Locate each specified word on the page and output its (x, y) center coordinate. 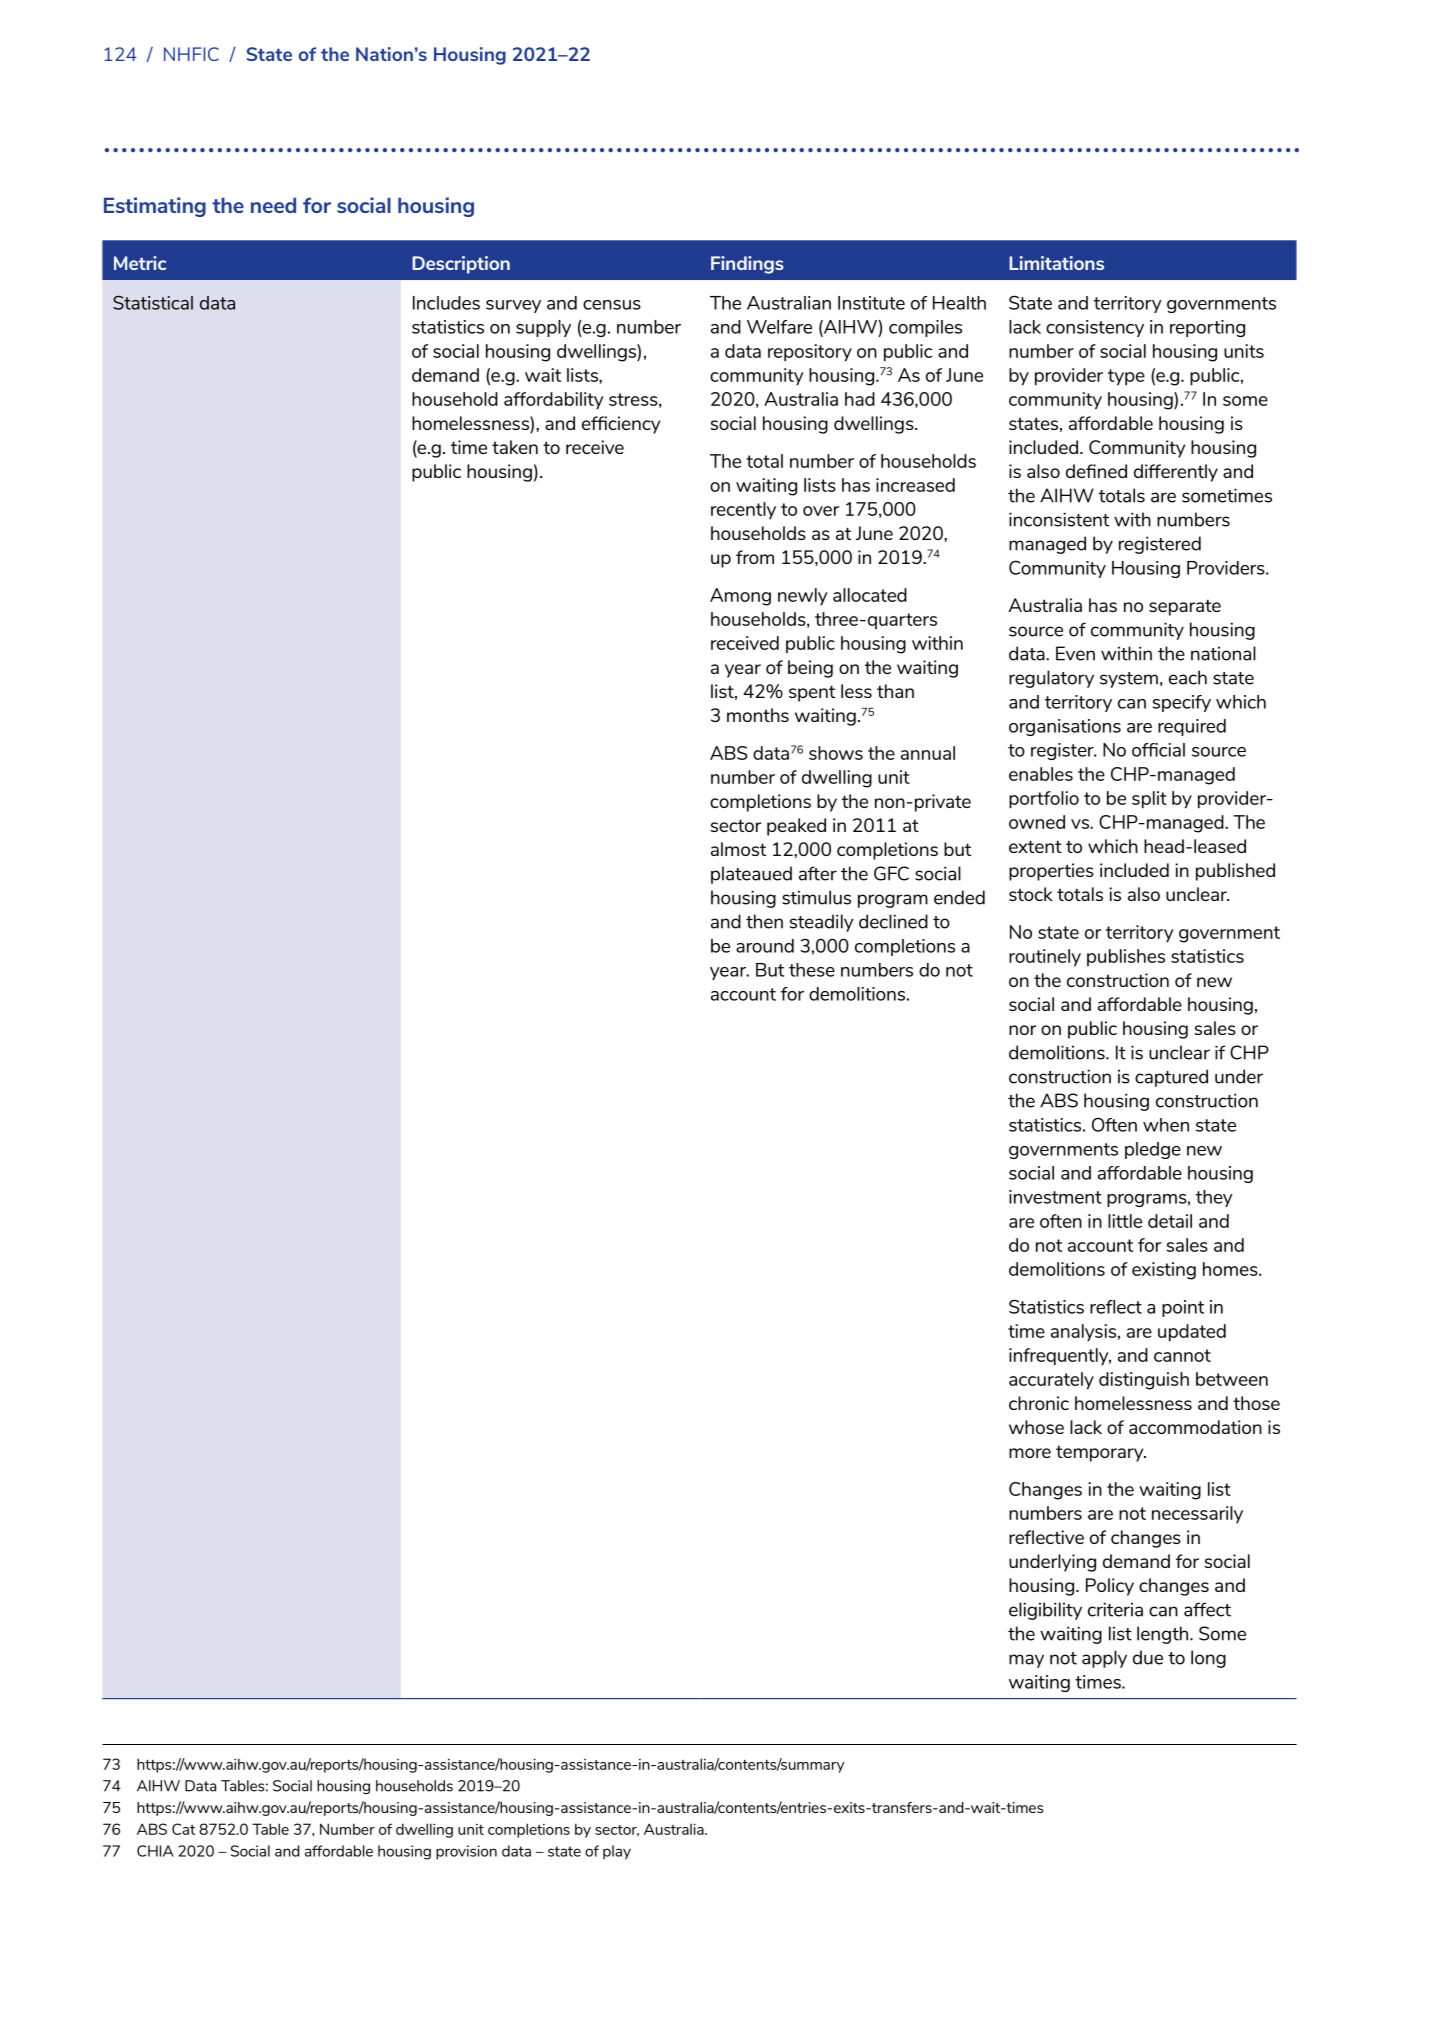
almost (738, 849)
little (1125, 1221)
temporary (1101, 1453)
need (273, 205)
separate (1185, 607)
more (1030, 1453)
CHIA (155, 1851)
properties (1051, 872)
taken (515, 447)
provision (466, 1852)
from (755, 557)
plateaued (751, 875)
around (765, 946)
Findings (747, 265)
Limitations (1056, 263)
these (812, 970)
